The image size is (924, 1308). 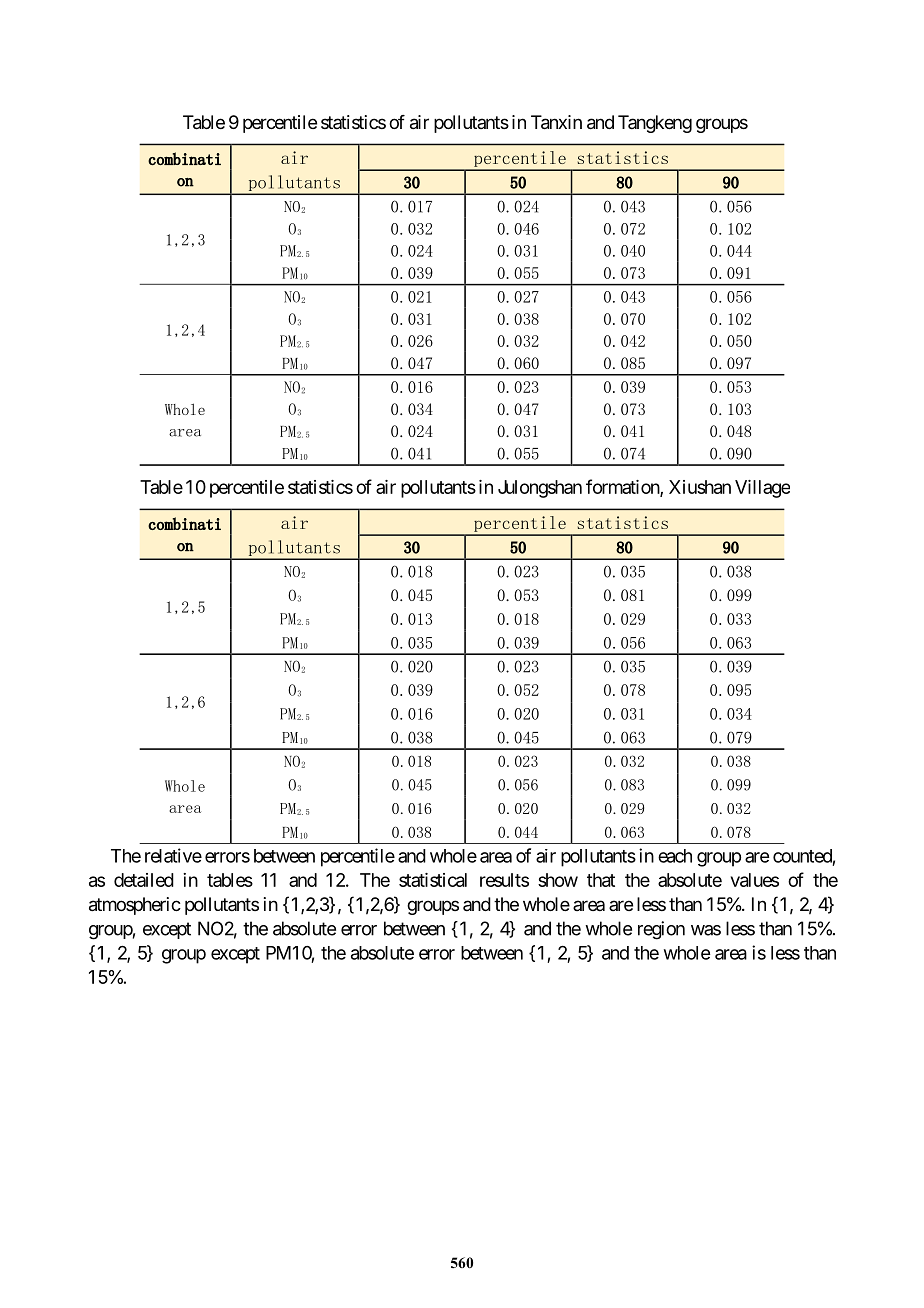 I want to click on detailed, so click(x=144, y=880).
